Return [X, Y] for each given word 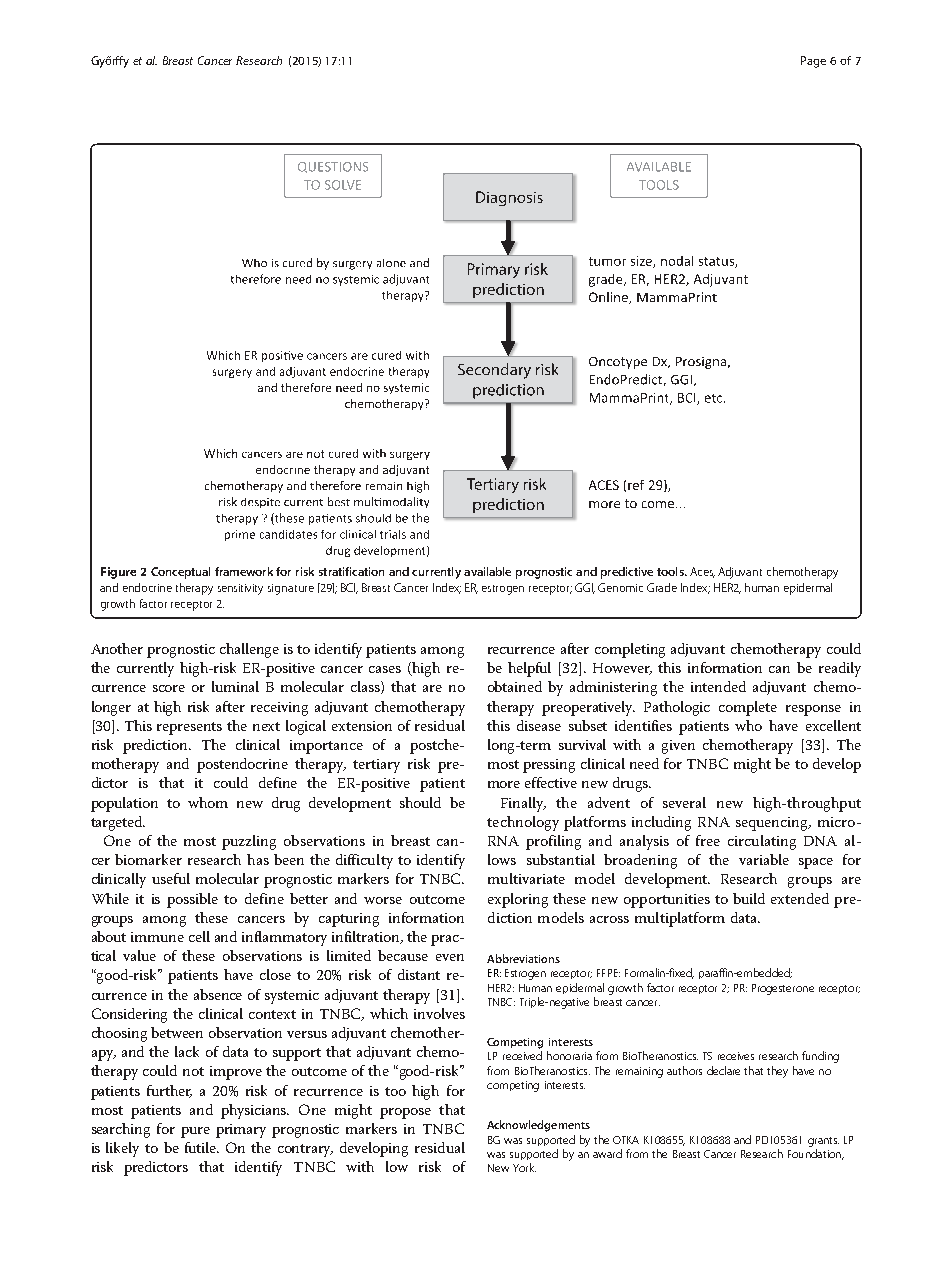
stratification [351, 571]
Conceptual [180, 573]
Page [813, 62]
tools [671, 571]
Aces [702, 572]
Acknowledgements [538, 1126]
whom [208, 802]
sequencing [773, 824]
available [487, 571]
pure [195, 1132]
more [504, 784]
